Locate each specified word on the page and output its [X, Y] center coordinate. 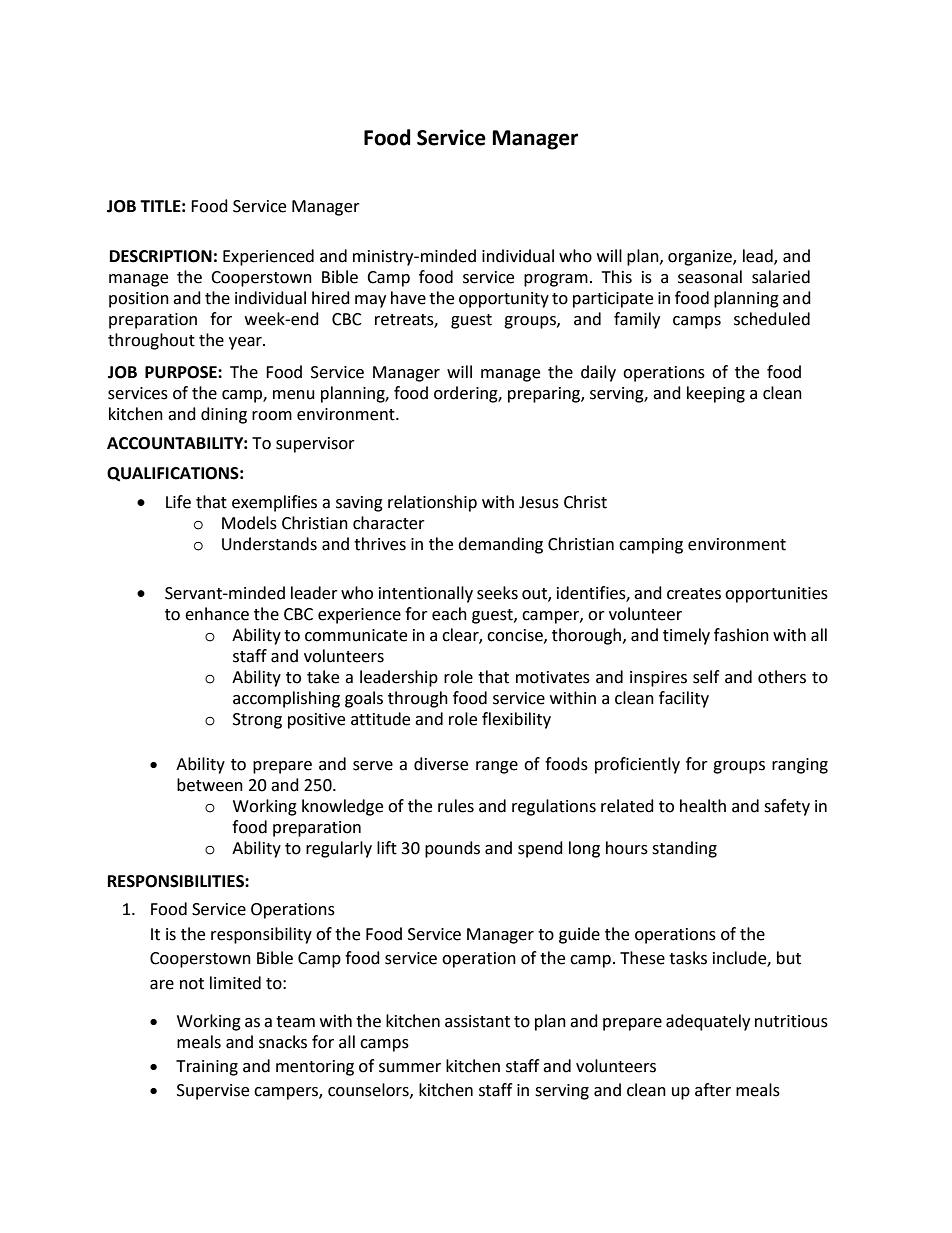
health [703, 806]
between [210, 785]
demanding [500, 545]
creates [694, 594]
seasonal [710, 277]
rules [456, 806]
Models [249, 523]
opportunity [504, 300]
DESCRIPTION [161, 256]
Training [207, 1068]
